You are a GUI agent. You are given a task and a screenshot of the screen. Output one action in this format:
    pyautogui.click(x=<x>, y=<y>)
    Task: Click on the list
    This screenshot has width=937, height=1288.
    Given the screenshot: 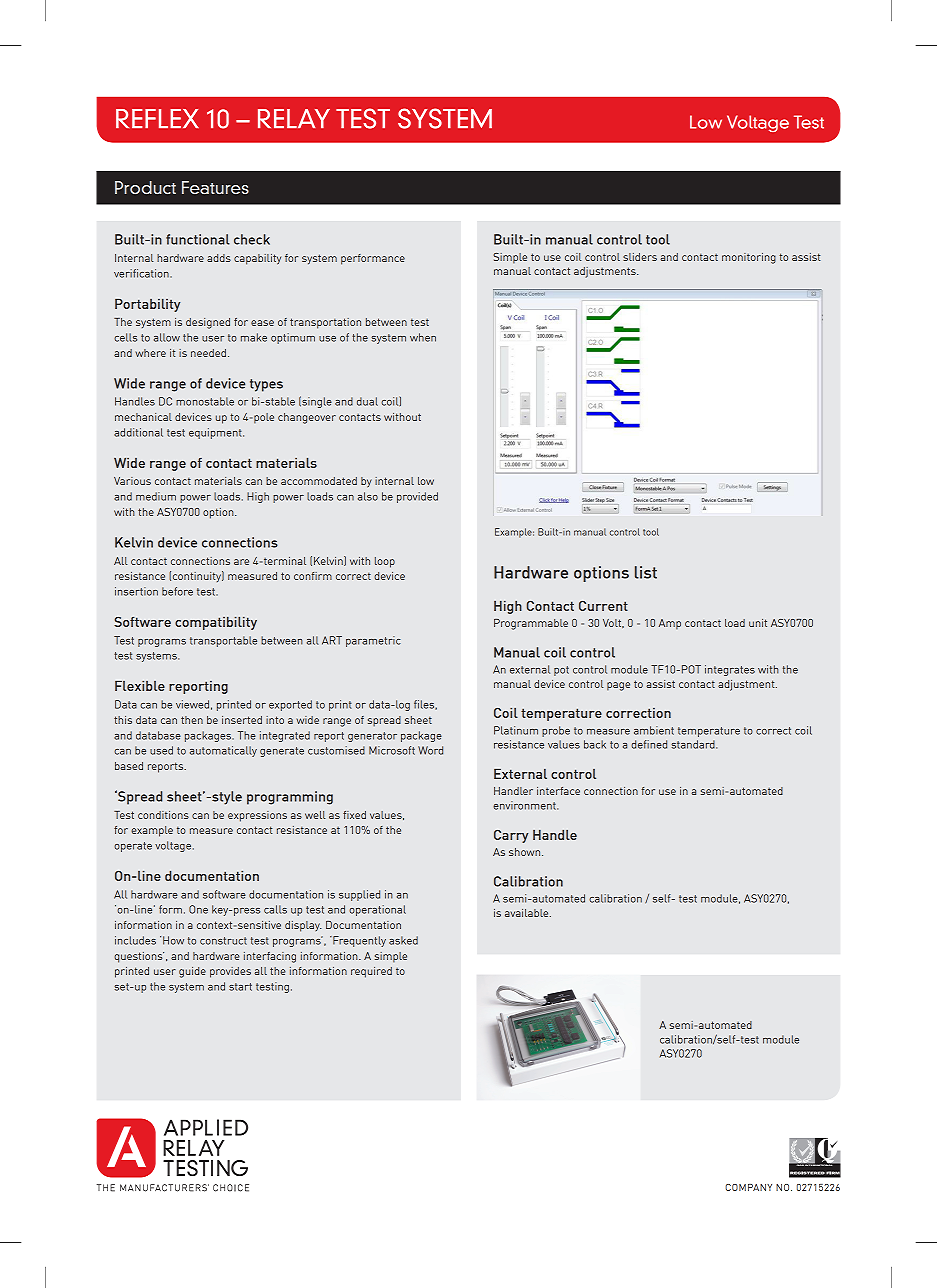 What is the action you would take?
    pyautogui.click(x=646, y=572)
